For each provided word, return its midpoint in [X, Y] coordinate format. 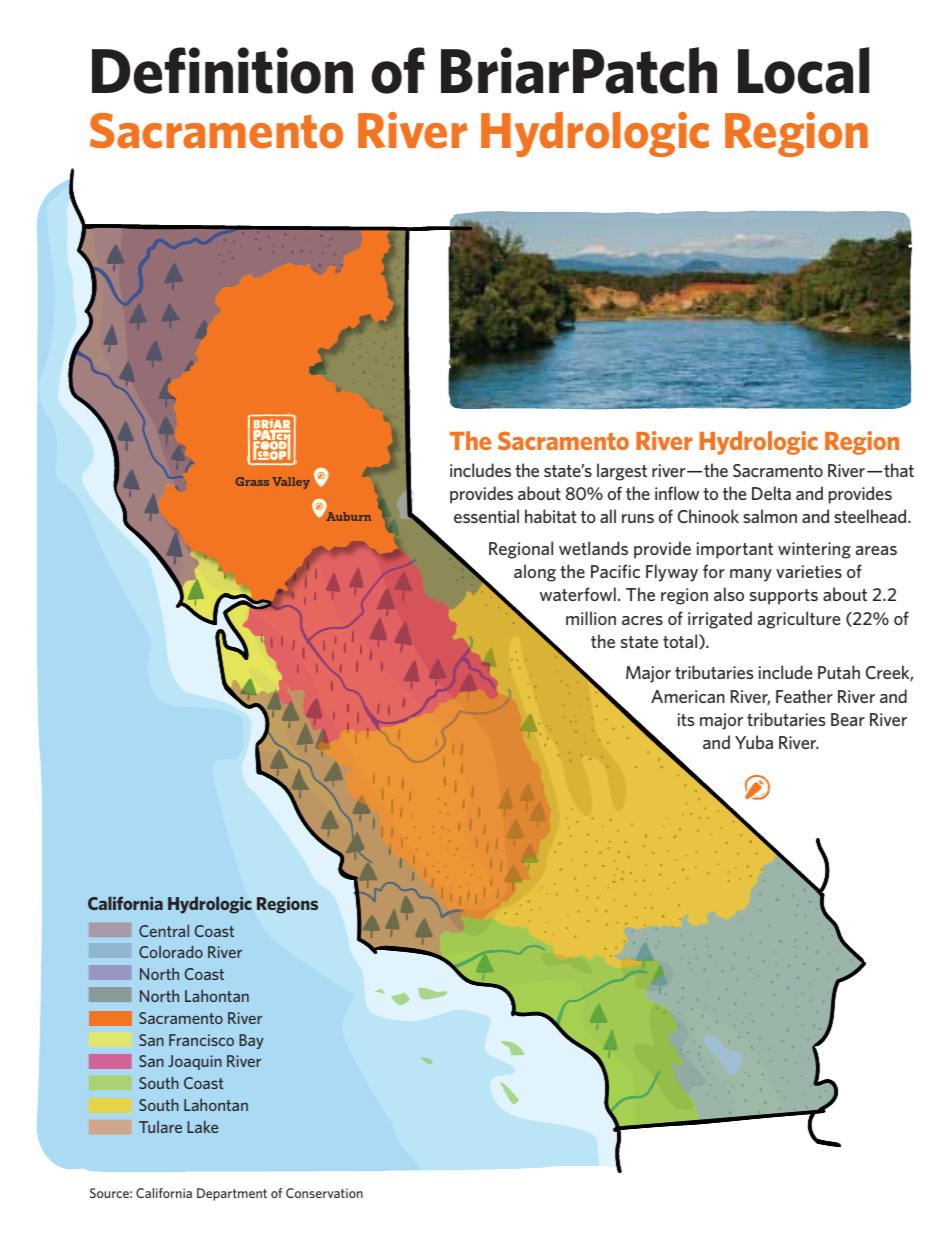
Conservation [324, 1193]
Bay [251, 1041]
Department [232, 1194]
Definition [222, 70]
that [899, 470]
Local [803, 70]
